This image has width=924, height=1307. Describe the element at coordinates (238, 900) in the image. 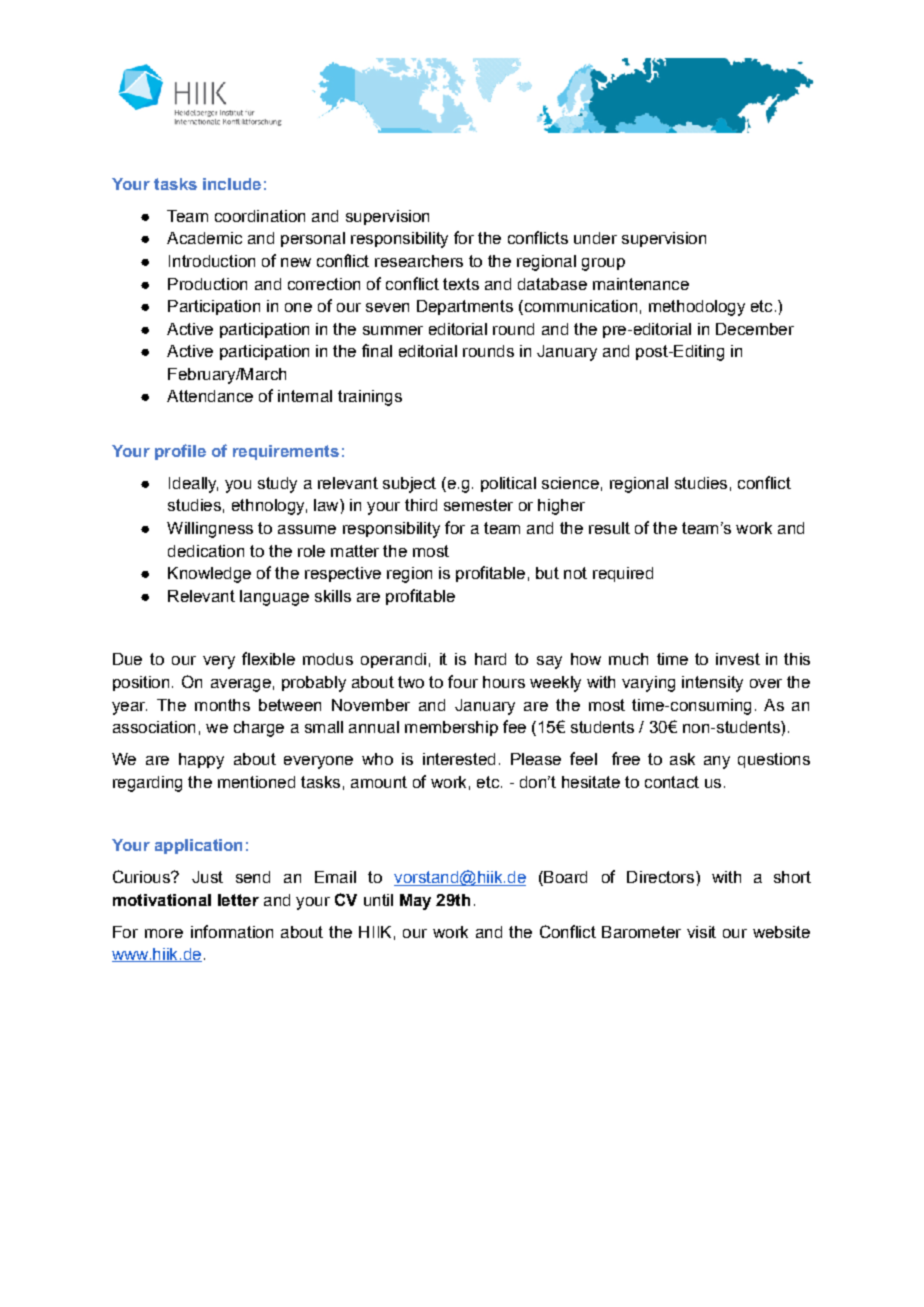

I see `letter` at that location.
